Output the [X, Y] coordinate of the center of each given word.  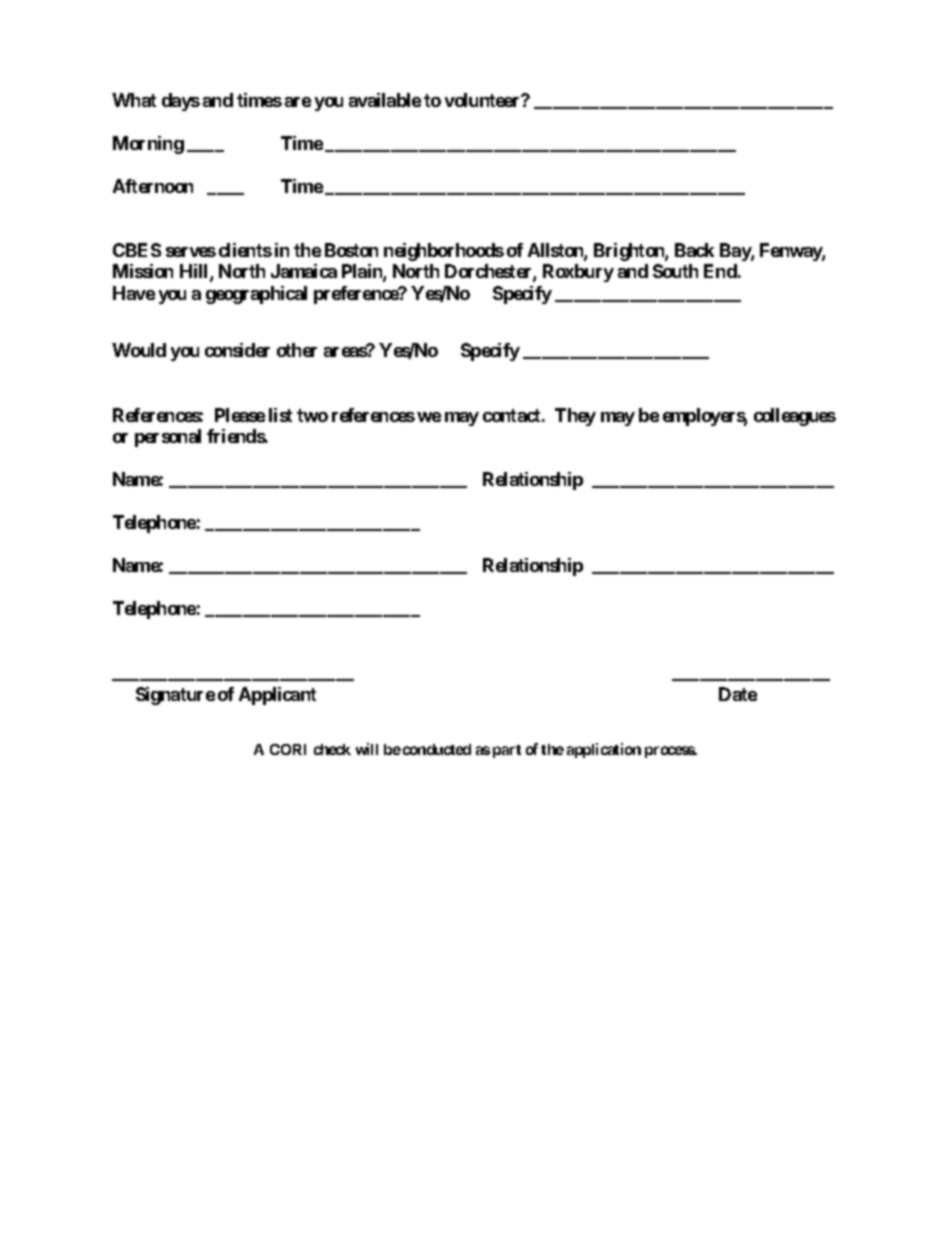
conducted [437, 749]
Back [694, 250]
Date [738, 694]
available [385, 100]
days [181, 102]
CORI [288, 749]
